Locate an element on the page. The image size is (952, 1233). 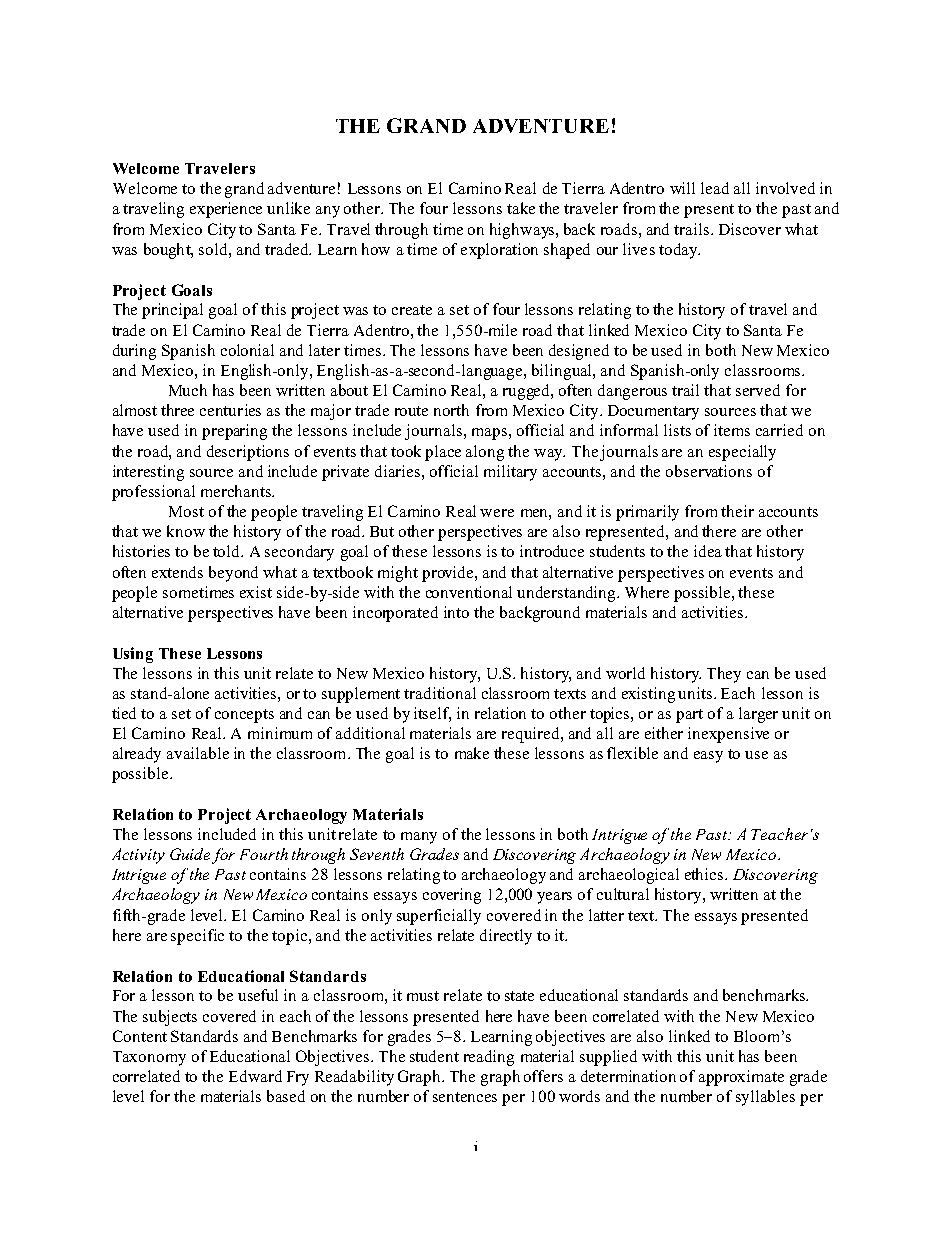
available is located at coordinates (198, 753).
